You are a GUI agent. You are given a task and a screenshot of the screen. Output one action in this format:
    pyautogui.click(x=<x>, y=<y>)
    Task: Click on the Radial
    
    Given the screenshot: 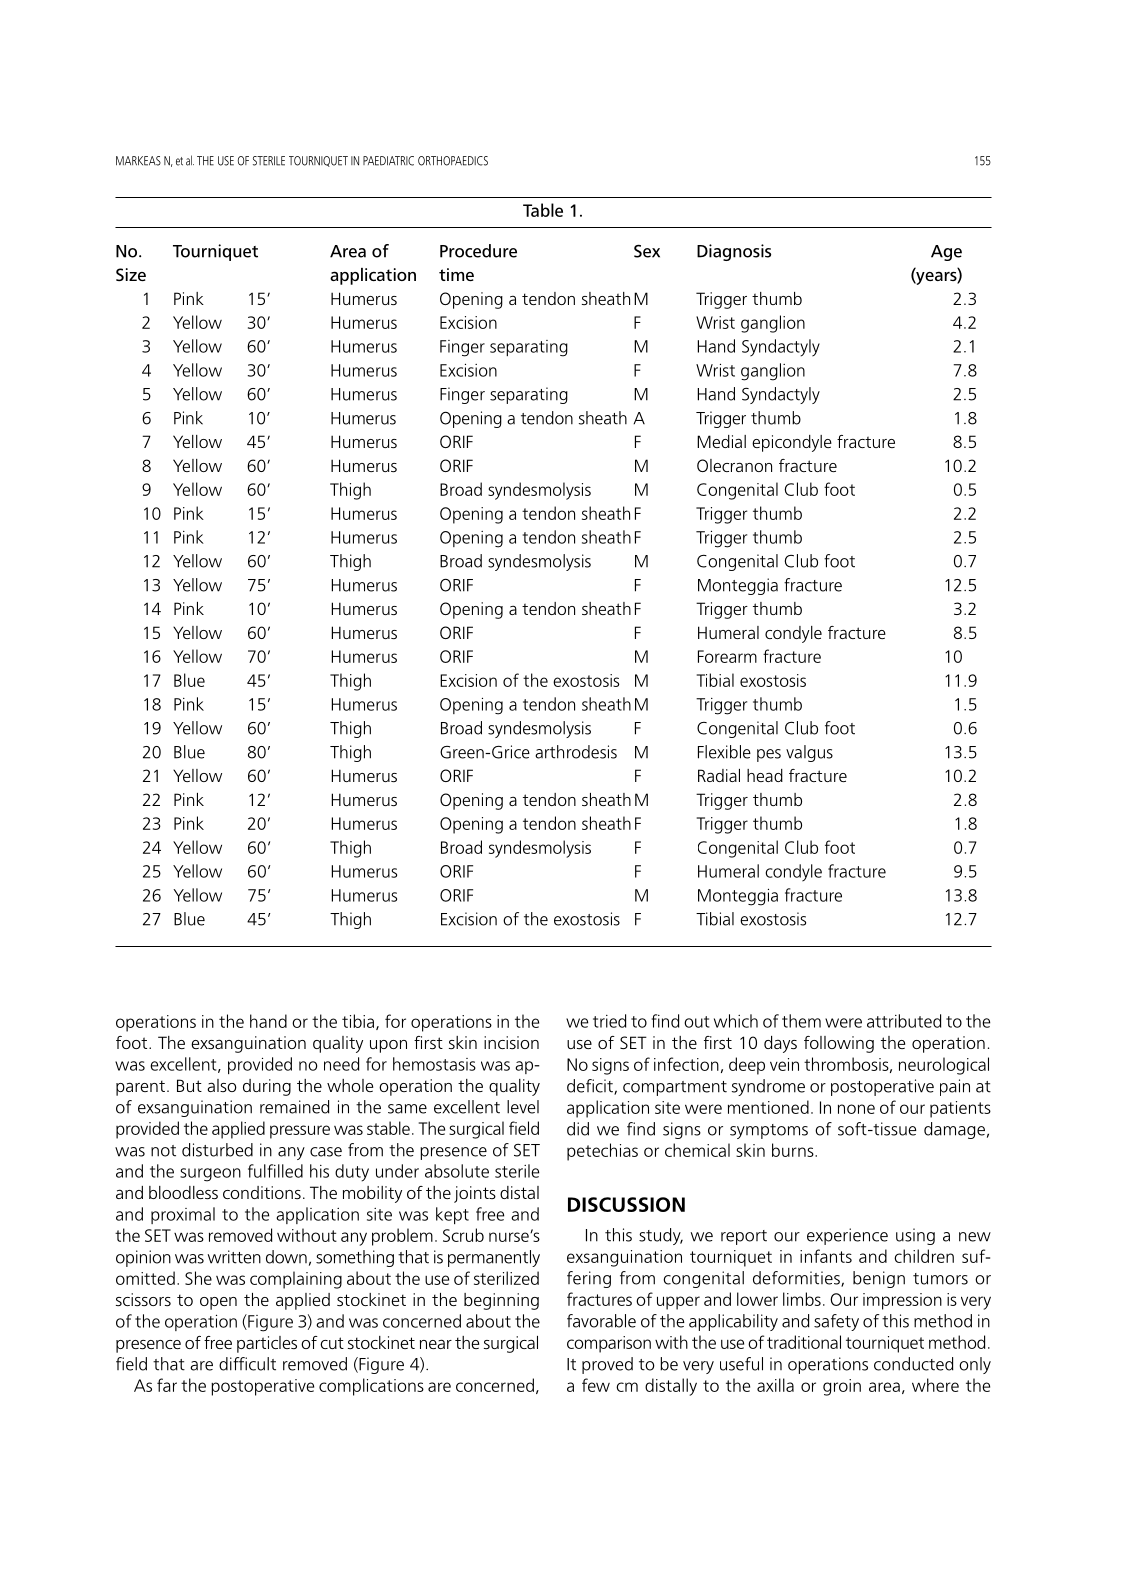 What is the action you would take?
    pyautogui.click(x=719, y=775)
